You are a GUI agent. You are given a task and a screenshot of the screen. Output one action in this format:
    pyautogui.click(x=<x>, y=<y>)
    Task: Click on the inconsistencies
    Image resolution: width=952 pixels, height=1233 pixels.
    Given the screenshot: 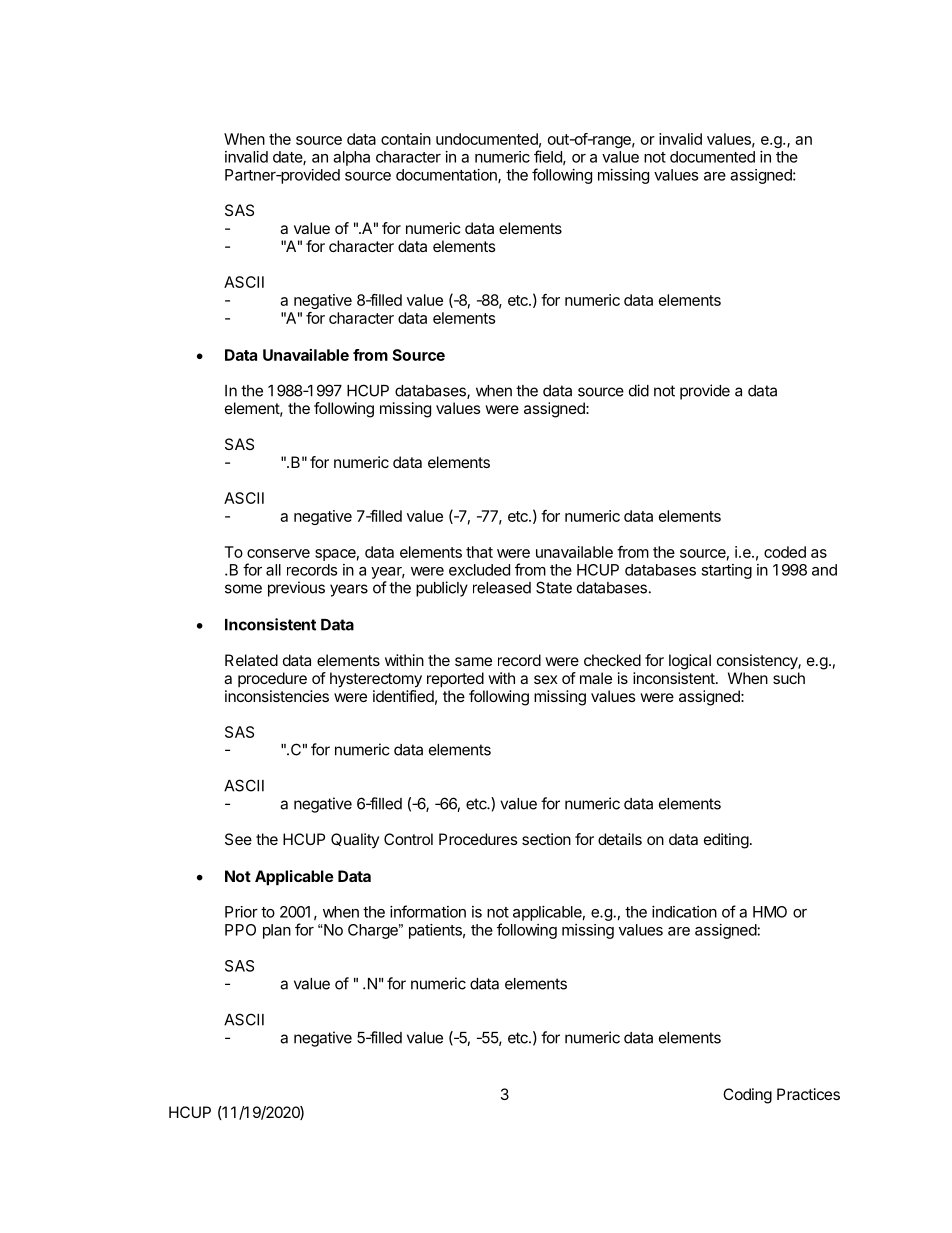 What is the action you would take?
    pyautogui.click(x=277, y=696)
